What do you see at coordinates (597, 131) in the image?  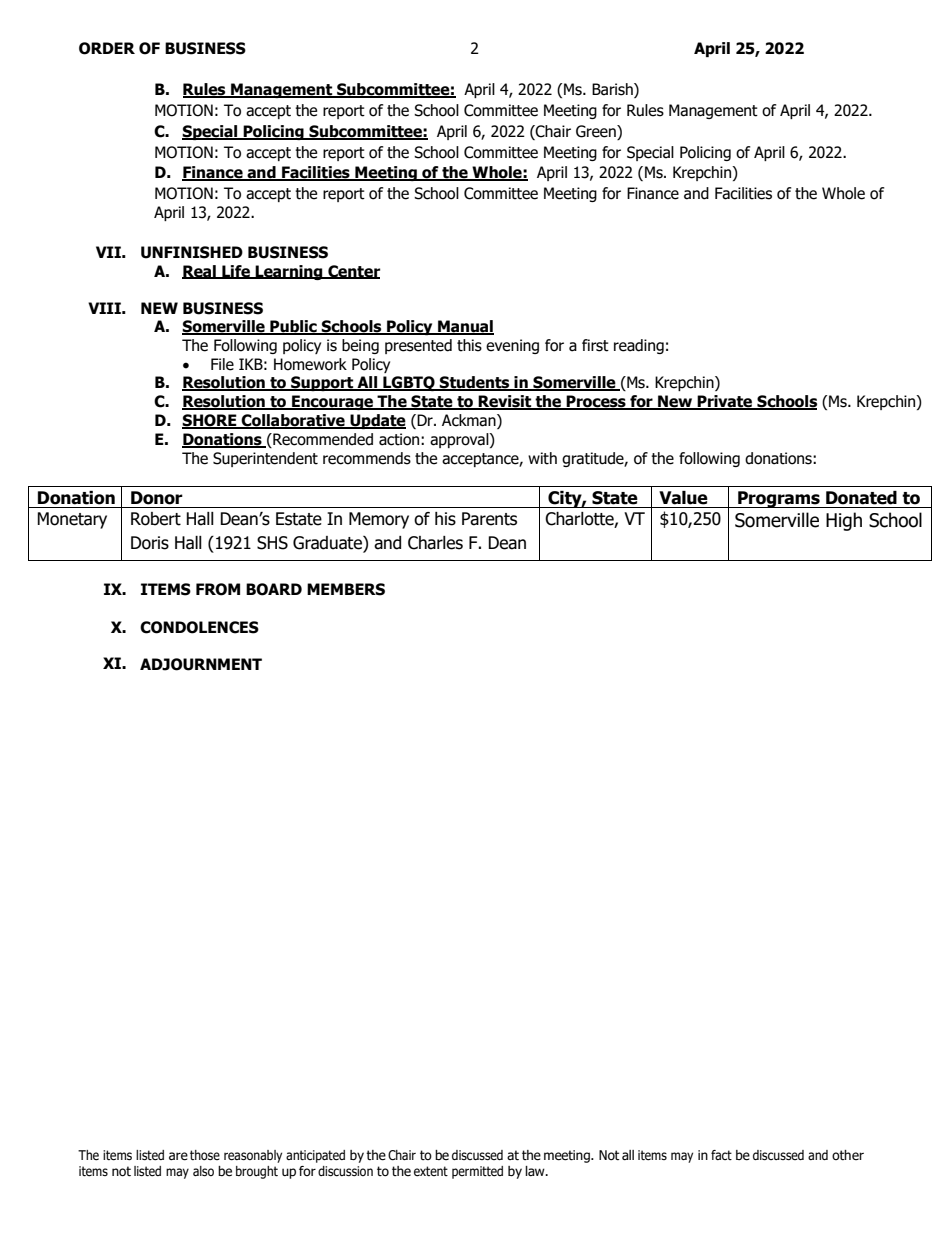 I see `Green` at bounding box center [597, 131].
